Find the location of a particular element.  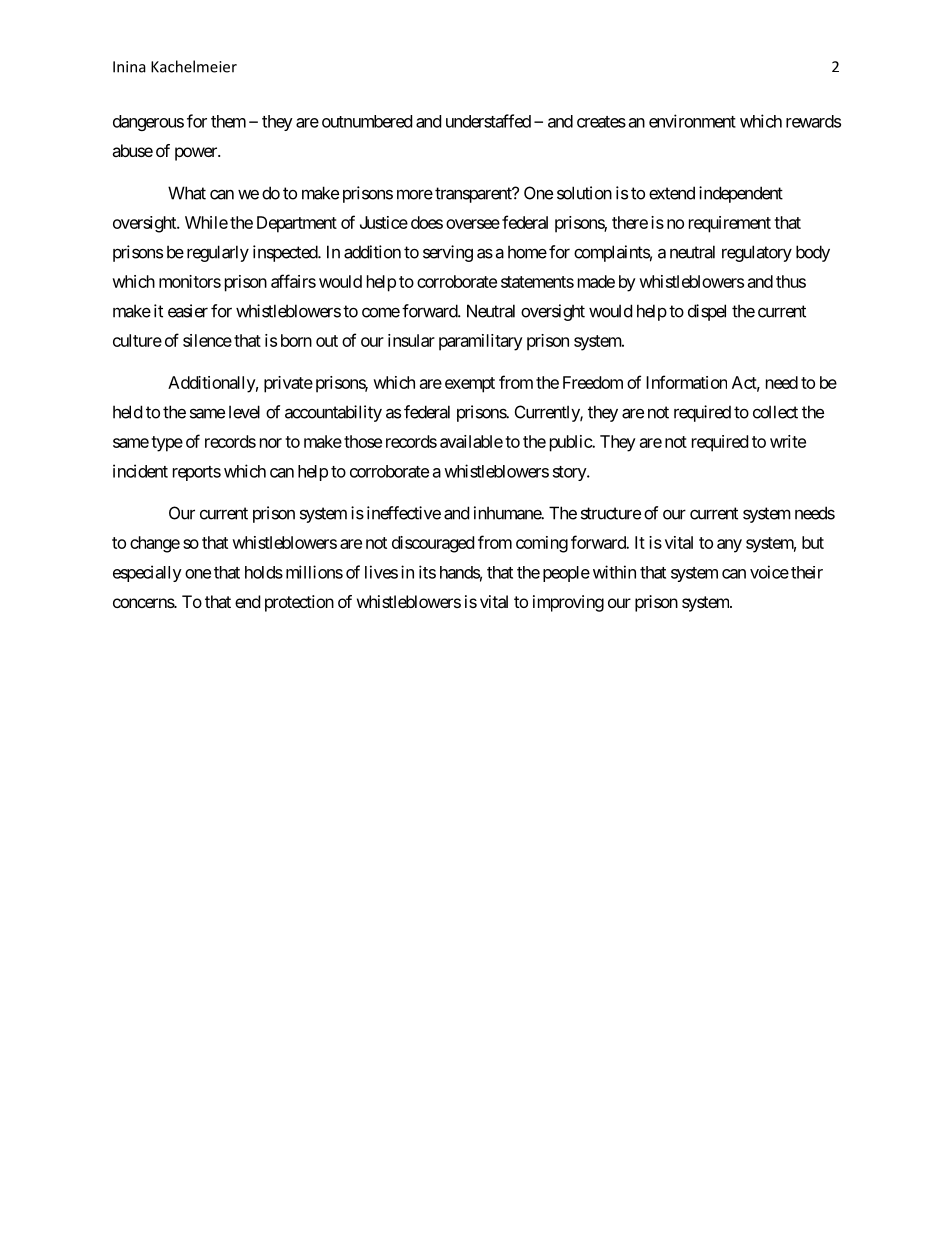

them is located at coordinates (228, 121).
